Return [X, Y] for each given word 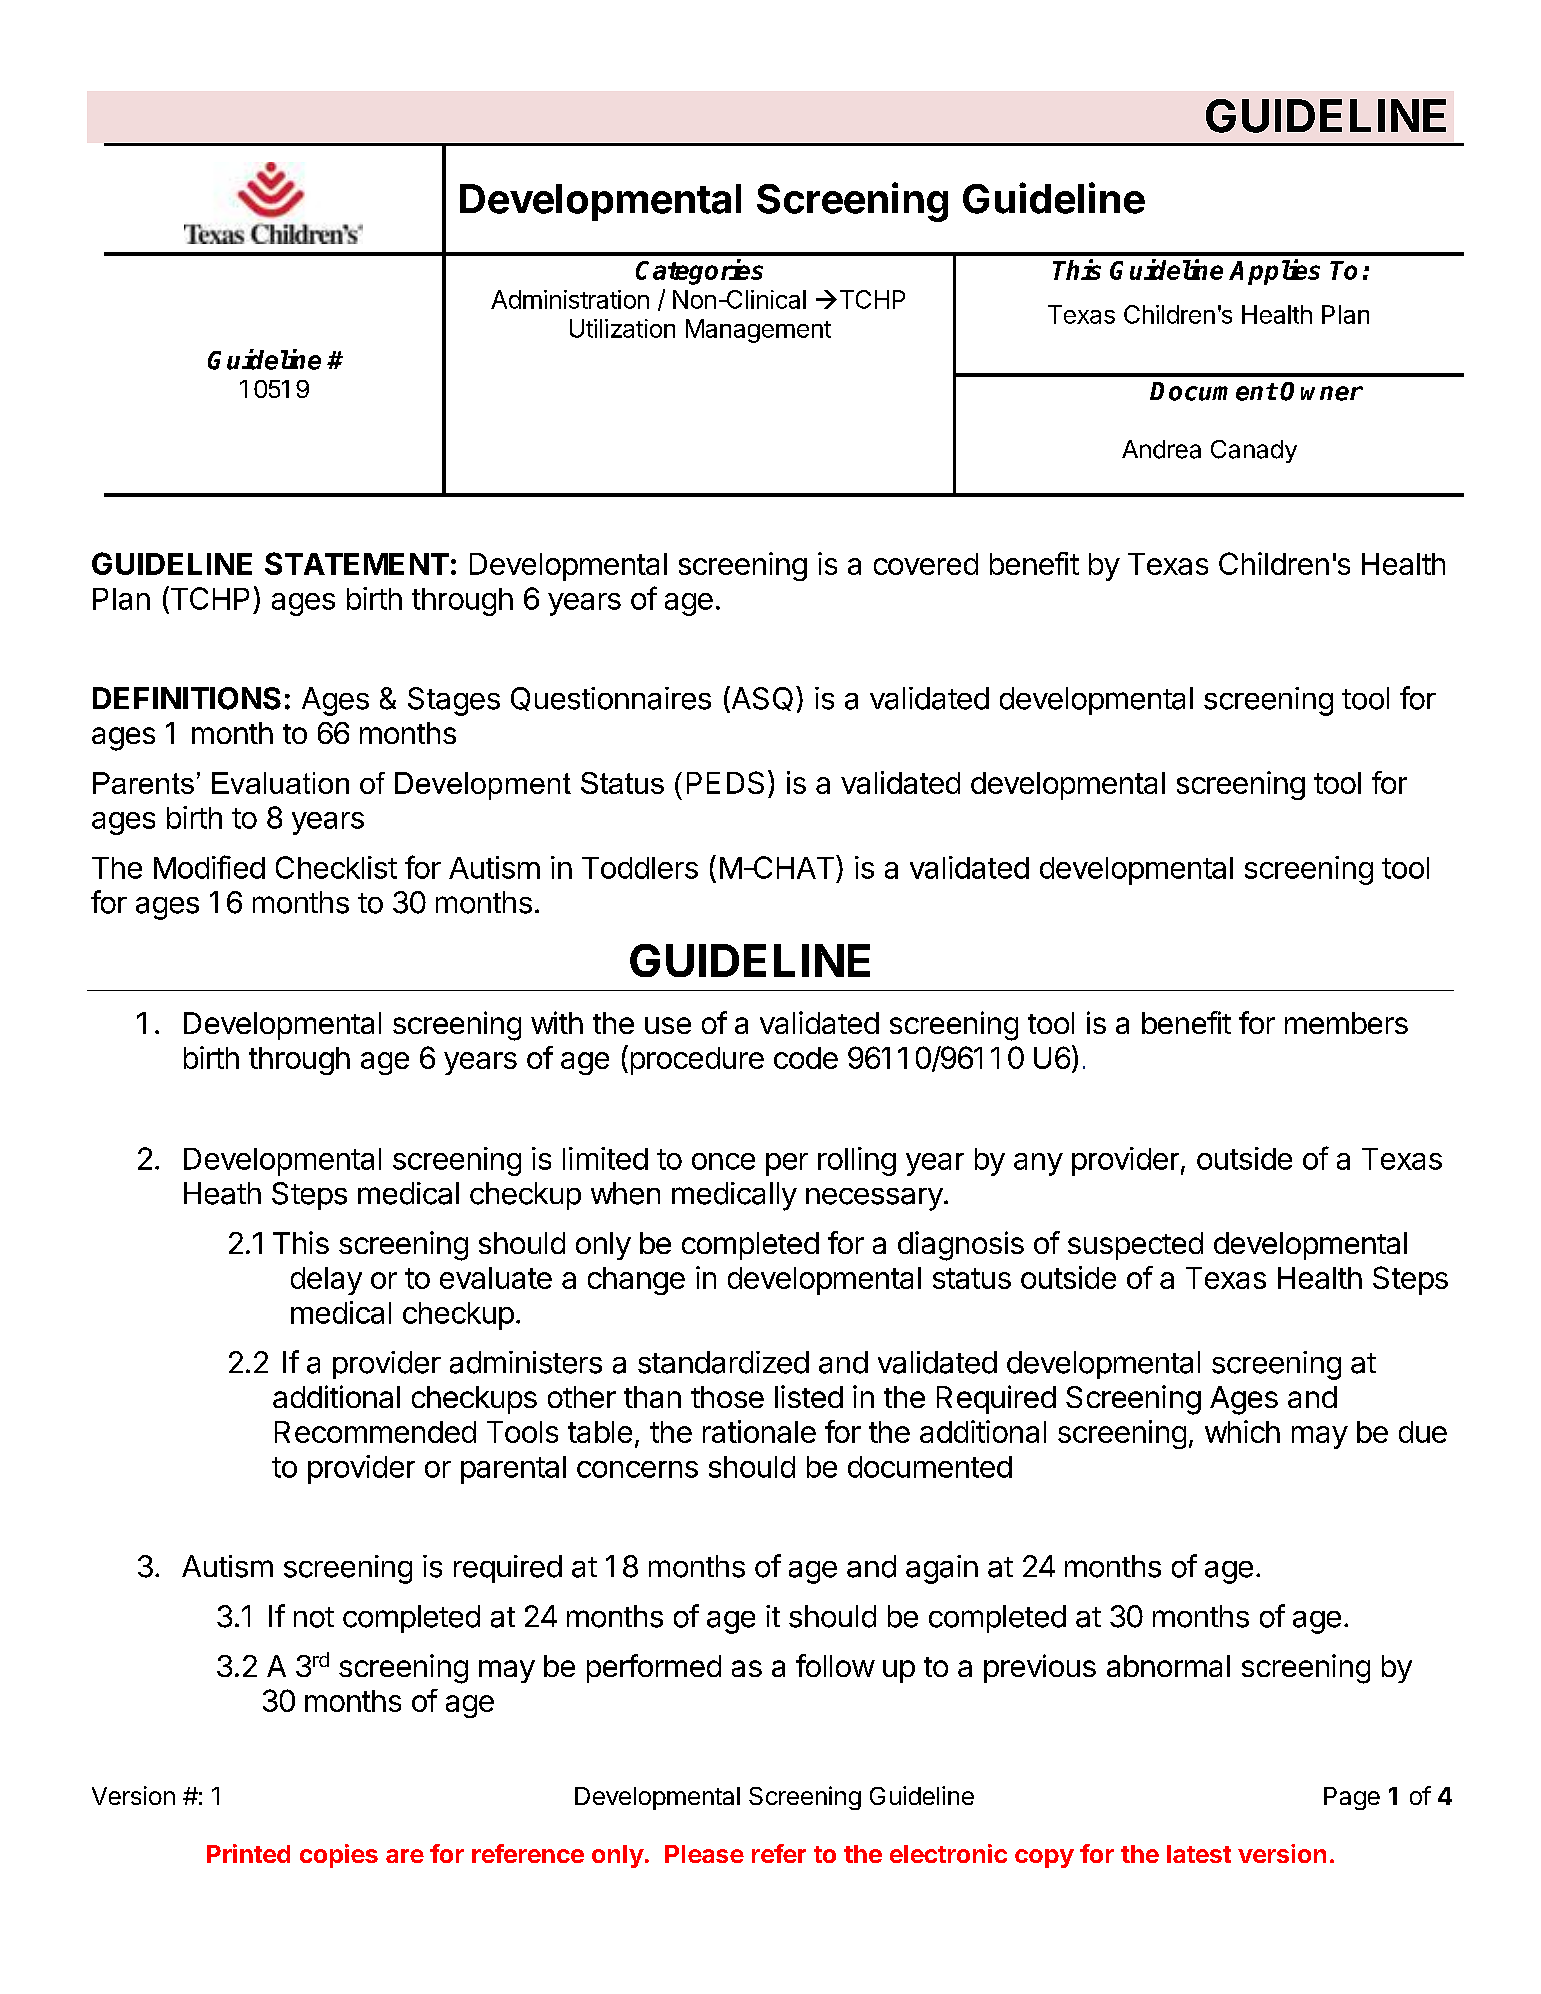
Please [704, 1854]
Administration [570, 299]
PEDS [725, 782]
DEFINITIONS [187, 698]
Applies [1274, 272]
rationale [759, 1431]
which [1242, 1431]
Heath [222, 1193]
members [1346, 1023]
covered [926, 564]
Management [758, 331]
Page [1352, 1798]
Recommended [375, 1432]
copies [339, 1856]
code [806, 1058]
